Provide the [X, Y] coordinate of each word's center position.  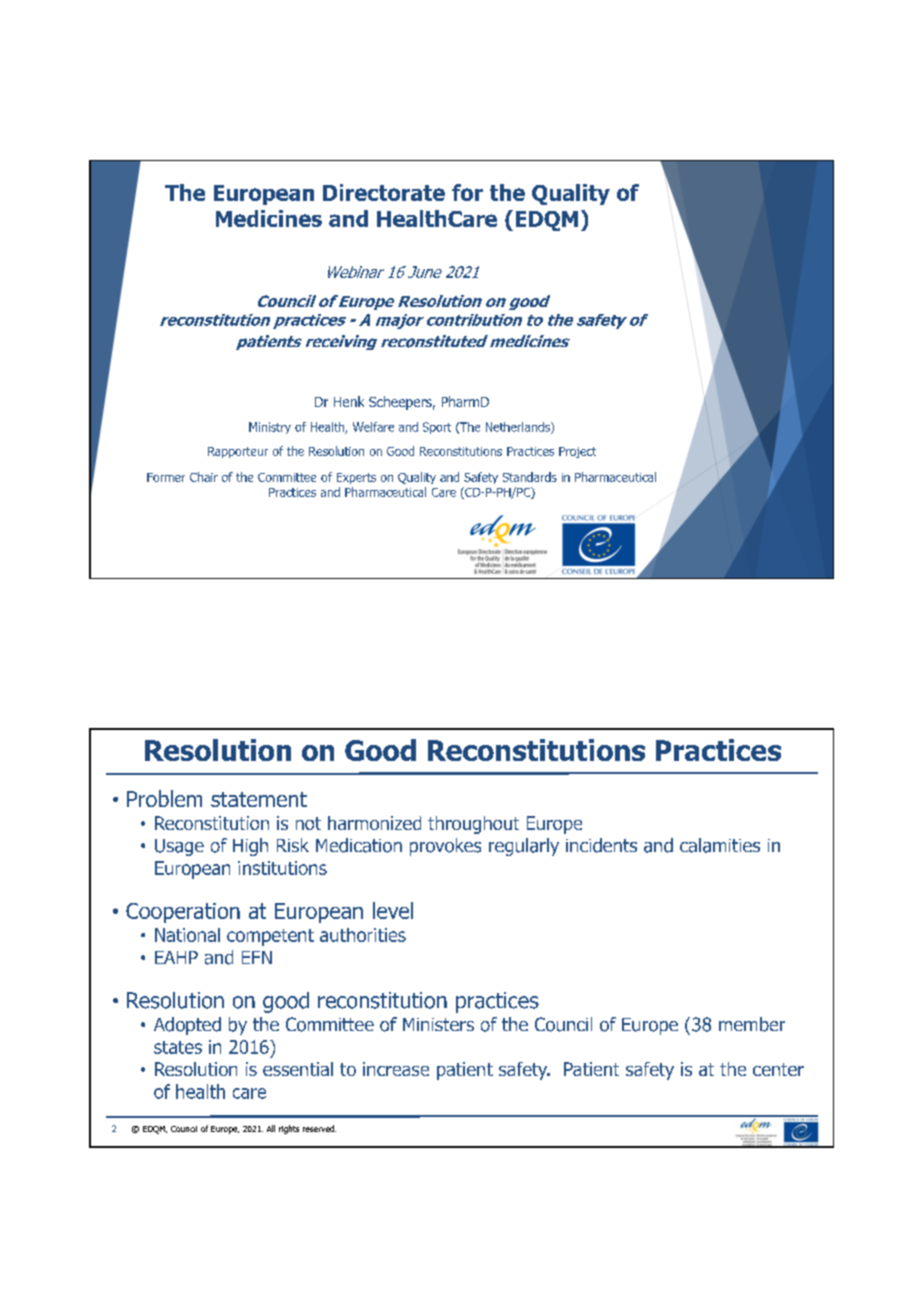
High [250, 847]
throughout [473, 825]
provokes [445, 847]
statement [259, 799]
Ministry [270, 428]
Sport [437, 428]
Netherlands [519, 428]
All [271, 1128]
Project [577, 452]
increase [396, 1069]
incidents [601, 845]
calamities [720, 845]
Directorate [384, 192]
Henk [349, 401]
